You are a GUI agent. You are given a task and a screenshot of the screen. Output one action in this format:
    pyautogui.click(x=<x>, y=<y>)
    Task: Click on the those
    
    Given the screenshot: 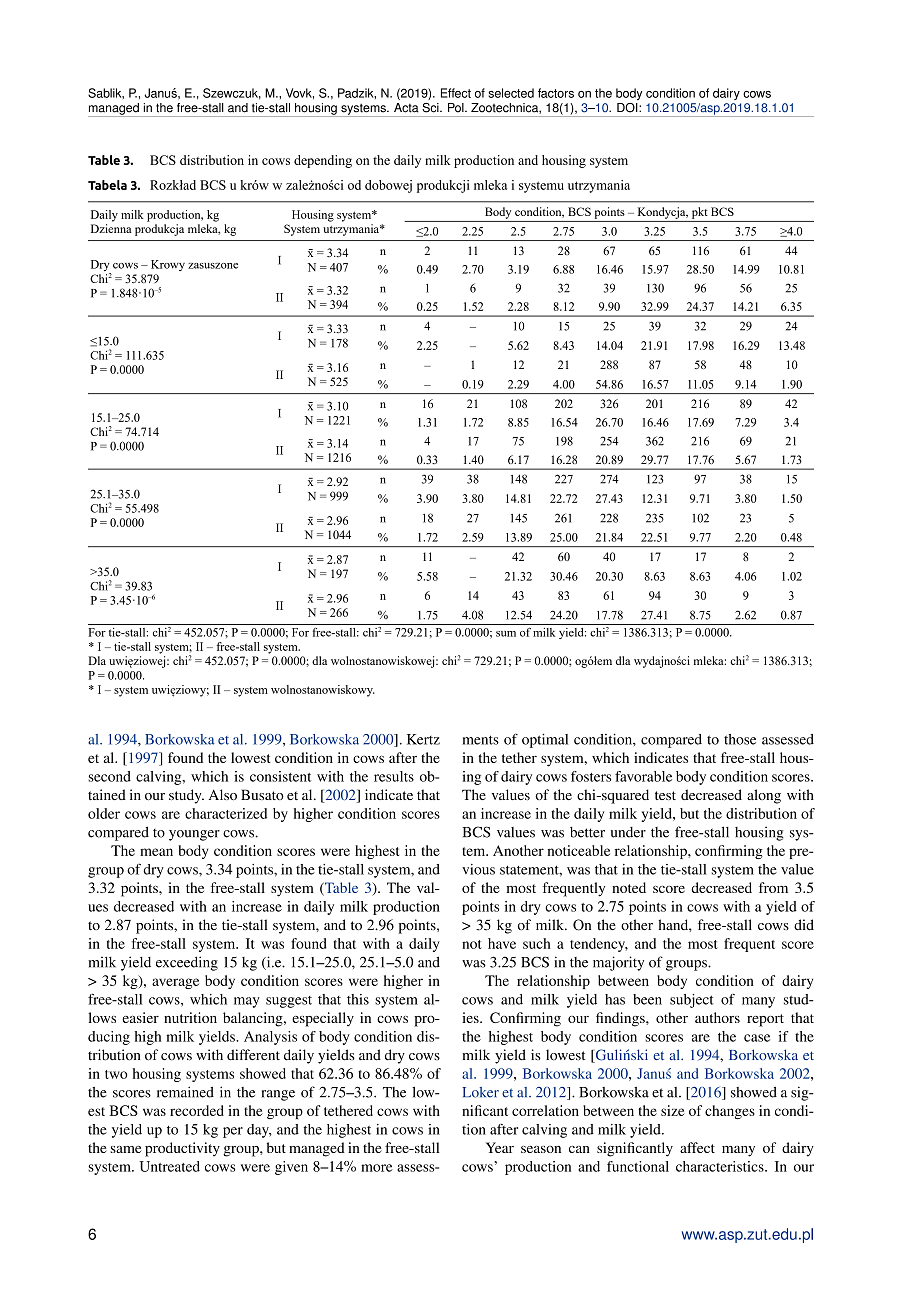 What is the action you would take?
    pyautogui.click(x=740, y=739)
